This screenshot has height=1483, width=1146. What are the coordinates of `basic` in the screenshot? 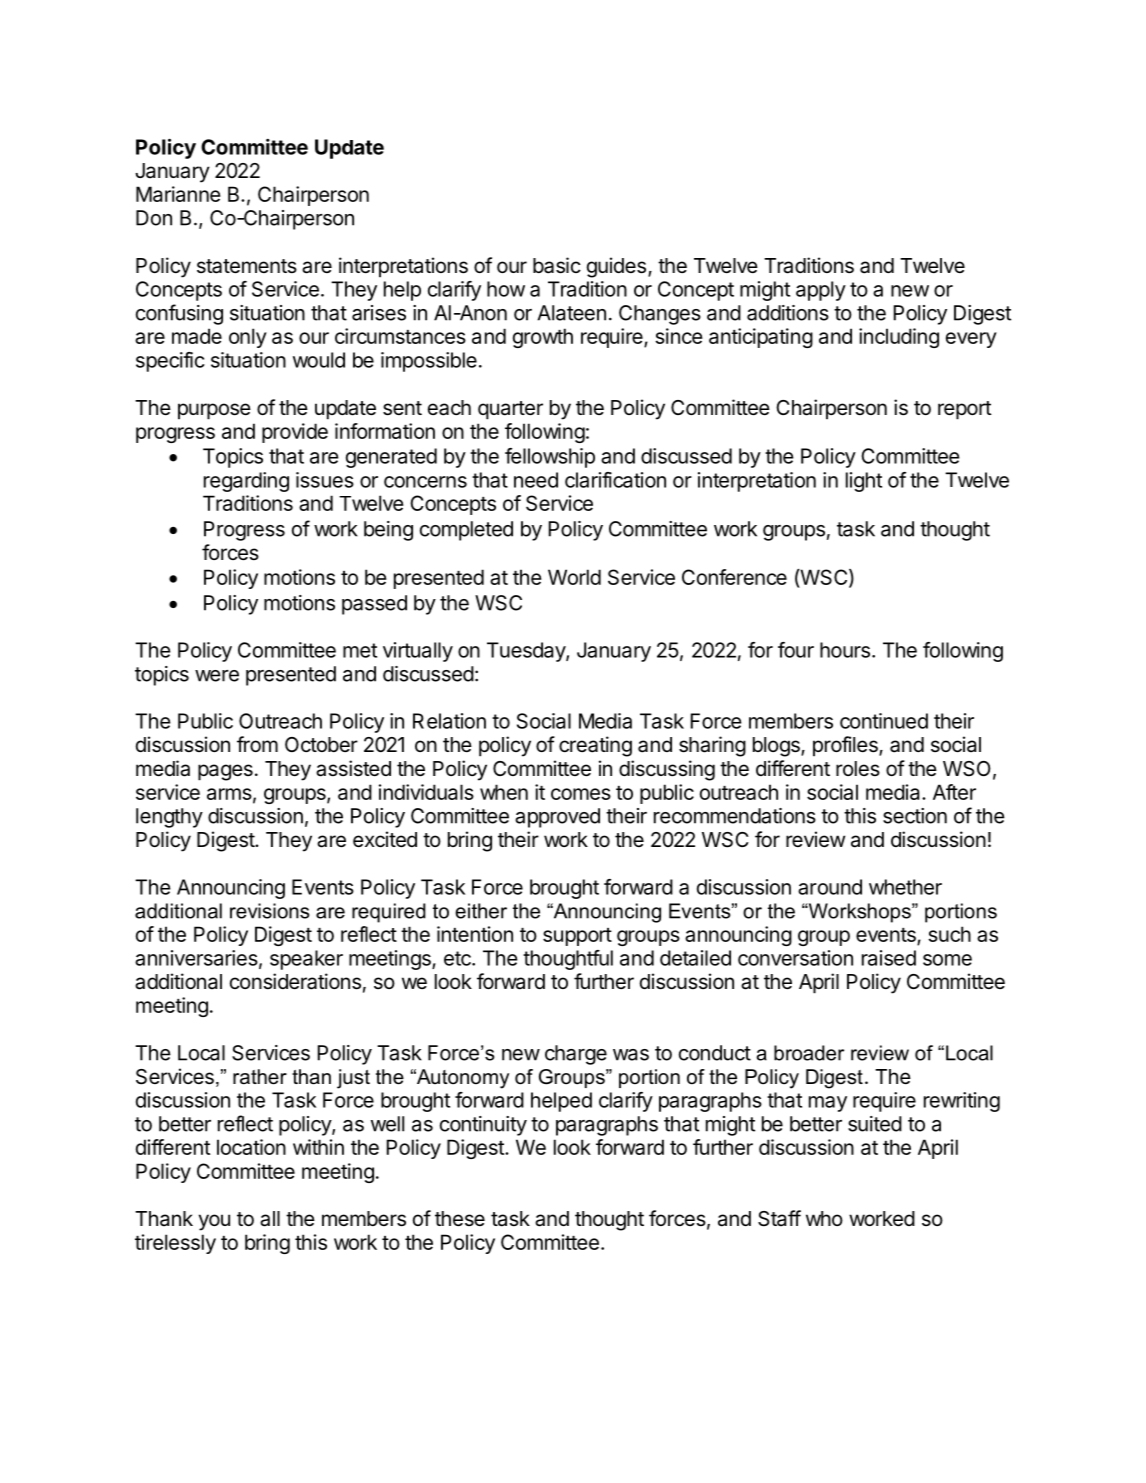 It's located at (557, 265).
